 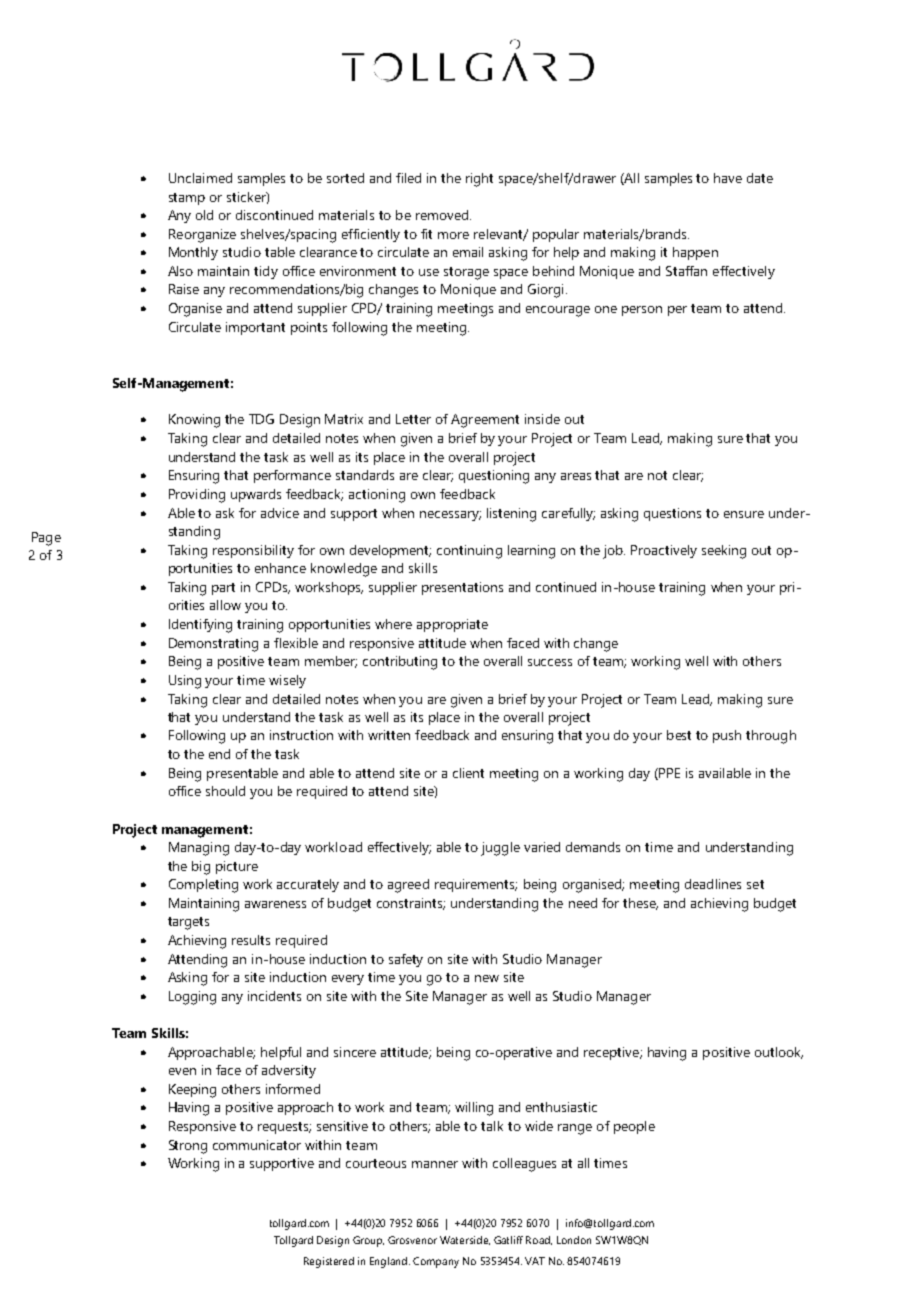 What do you see at coordinates (197, 496) in the document?
I see `Providing` at bounding box center [197, 496].
